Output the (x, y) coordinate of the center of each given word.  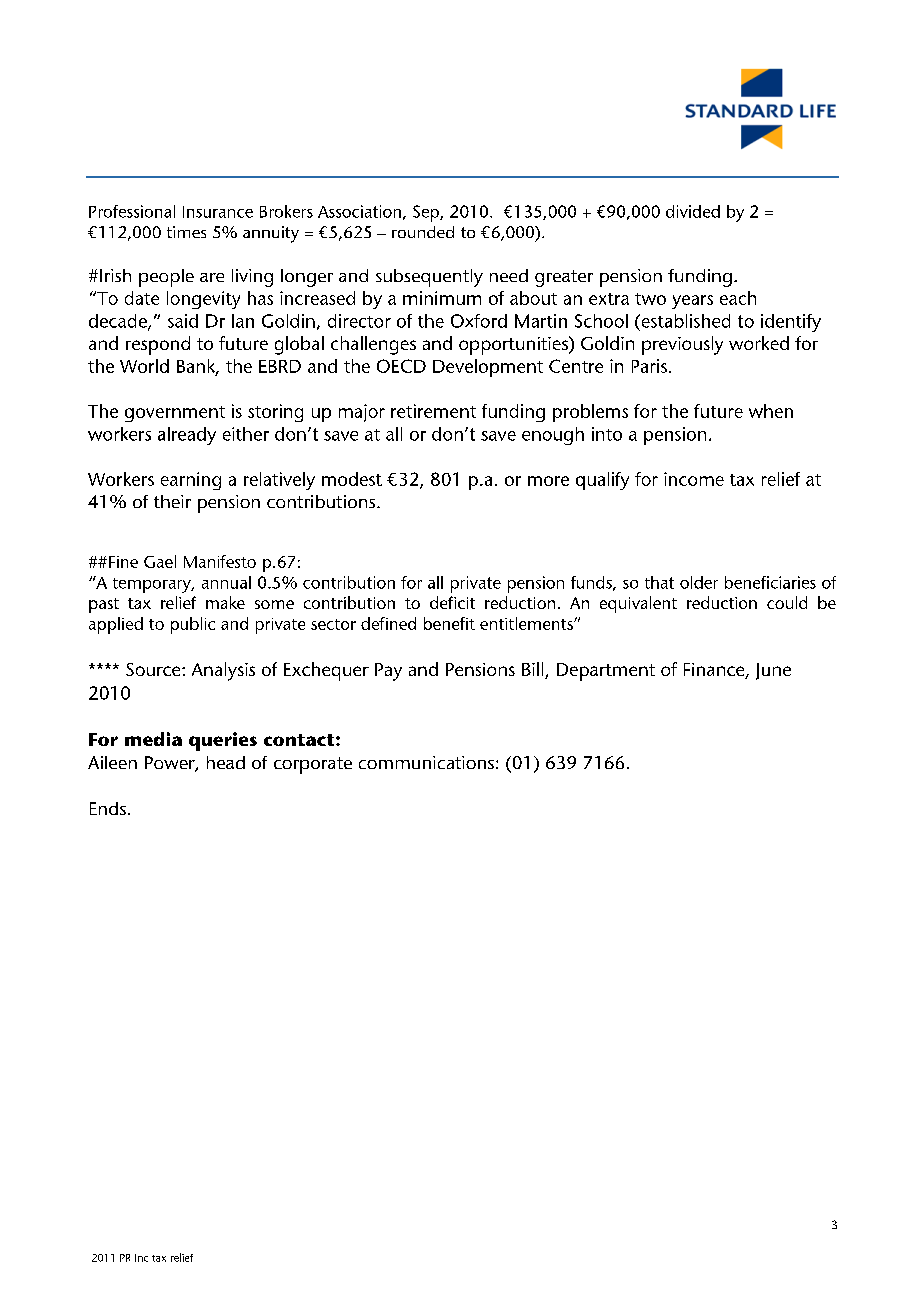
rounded (423, 232)
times (186, 232)
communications (426, 762)
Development (488, 368)
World (144, 366)
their (172, 501)
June (773, 671)
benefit (449, 623)
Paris (649, 366)
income (694, 479)
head (226, 762)
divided (693, 211)
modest (352, 479)
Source (154, 669)
